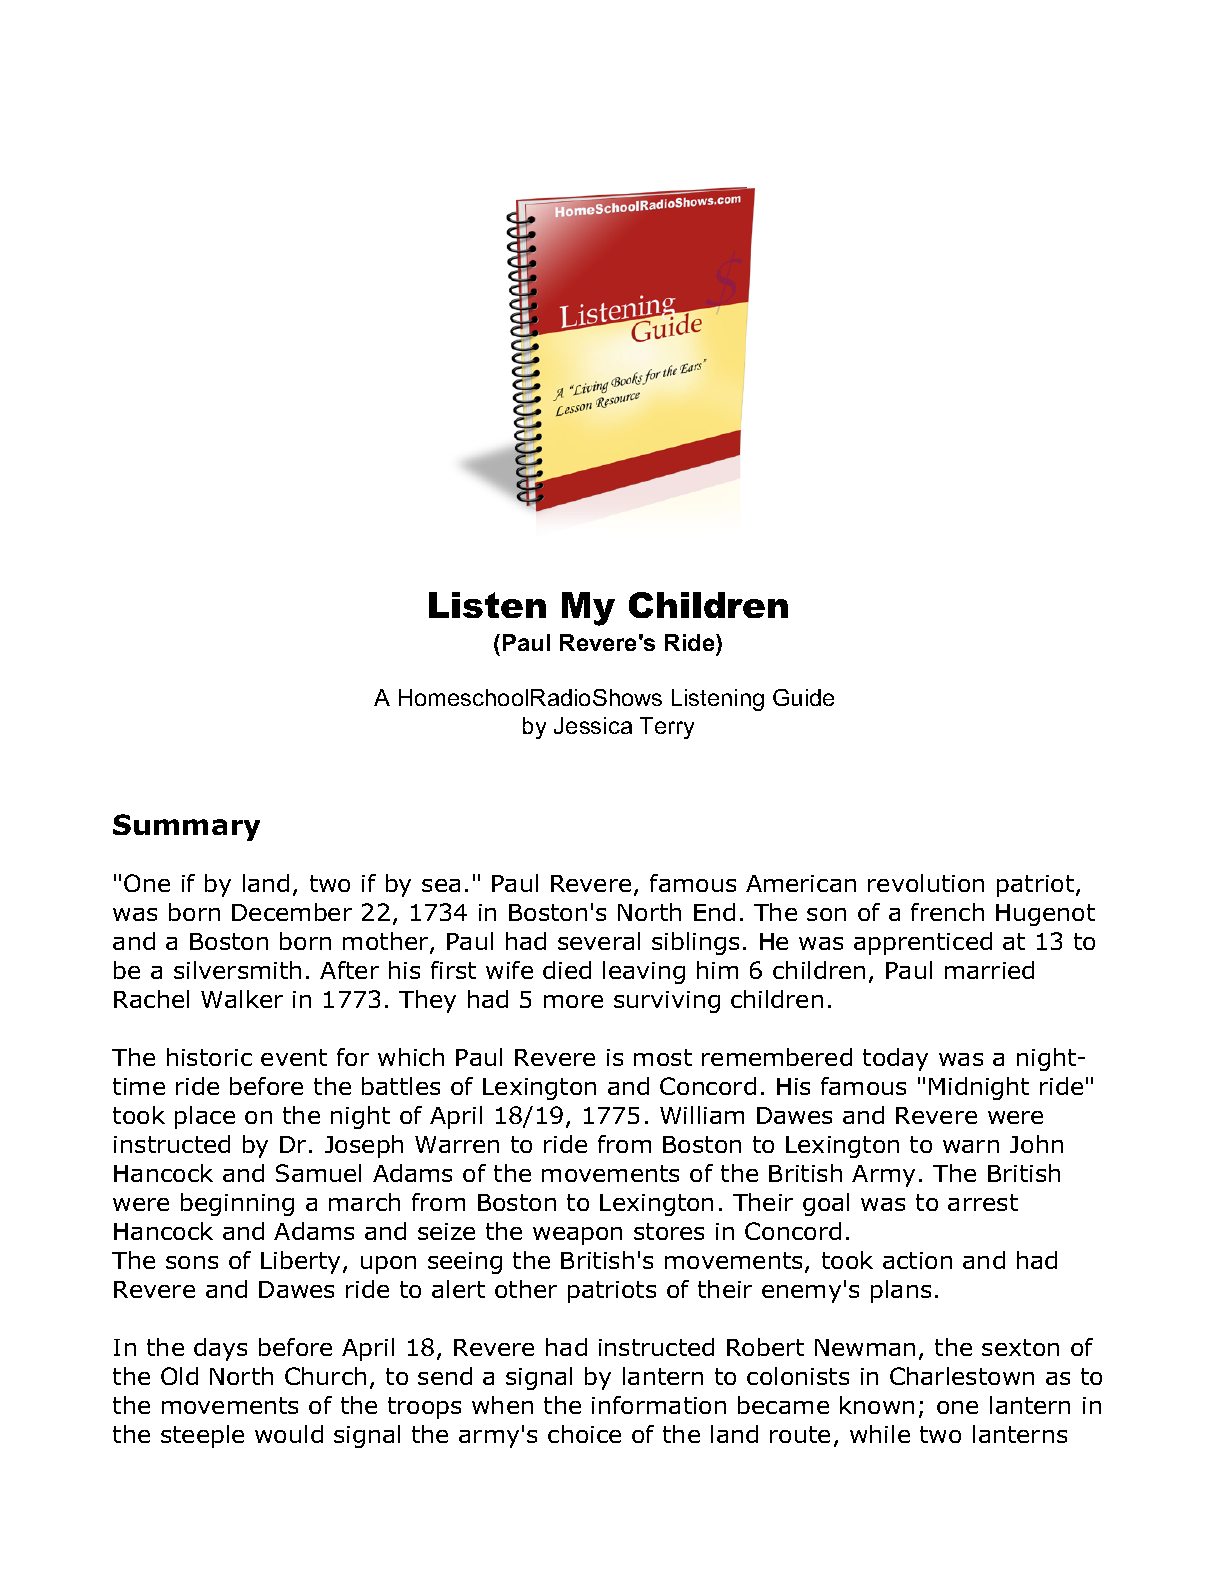  What do you see at coordinates (923, 943) in the screenshot?
I see `apprenticed` at bounding box center [923, 943].
